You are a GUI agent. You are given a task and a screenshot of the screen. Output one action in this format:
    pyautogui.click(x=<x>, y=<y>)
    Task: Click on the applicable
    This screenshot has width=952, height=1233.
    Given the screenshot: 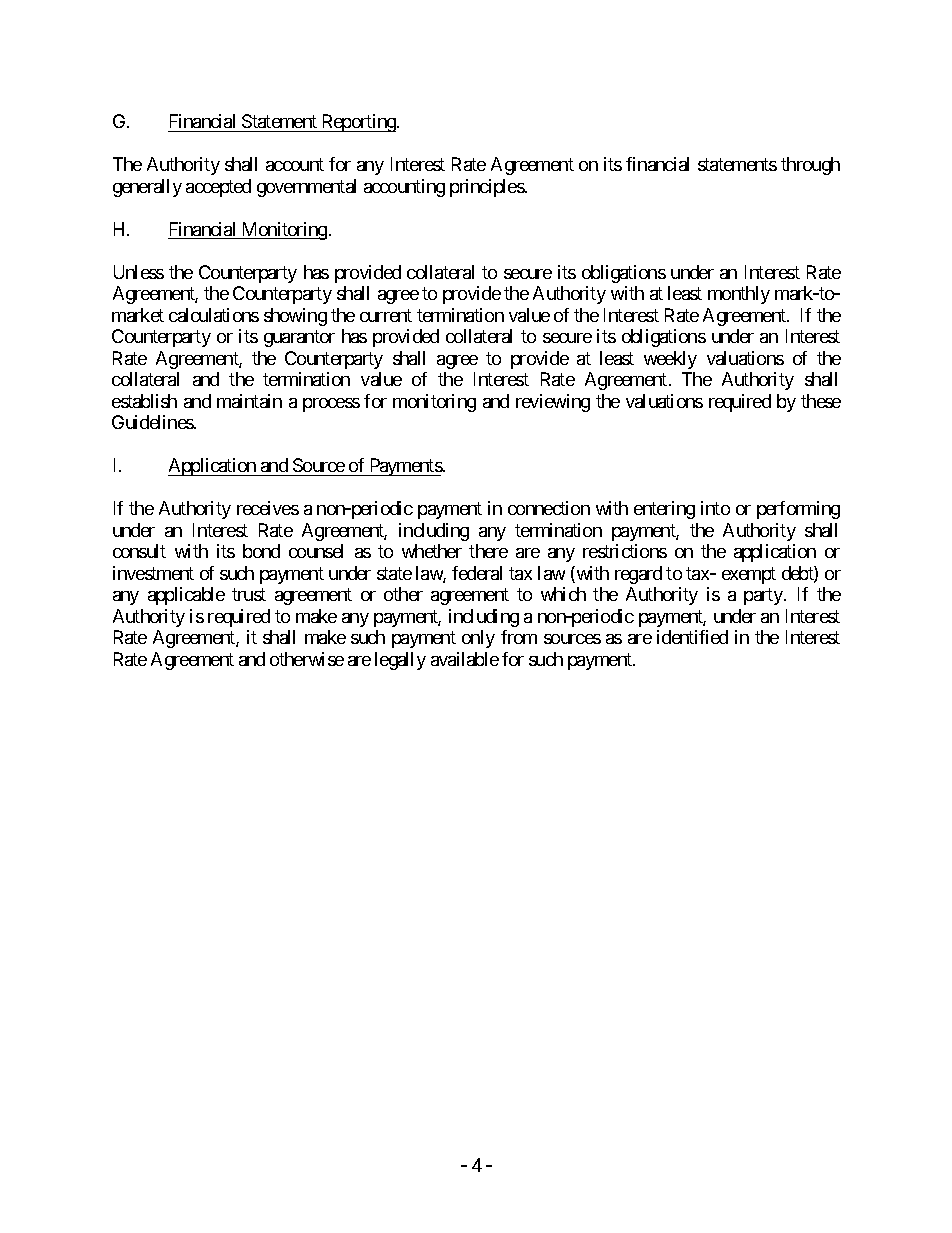 What is the action you would take?
    pyautogui.click(x=186, y=596)
